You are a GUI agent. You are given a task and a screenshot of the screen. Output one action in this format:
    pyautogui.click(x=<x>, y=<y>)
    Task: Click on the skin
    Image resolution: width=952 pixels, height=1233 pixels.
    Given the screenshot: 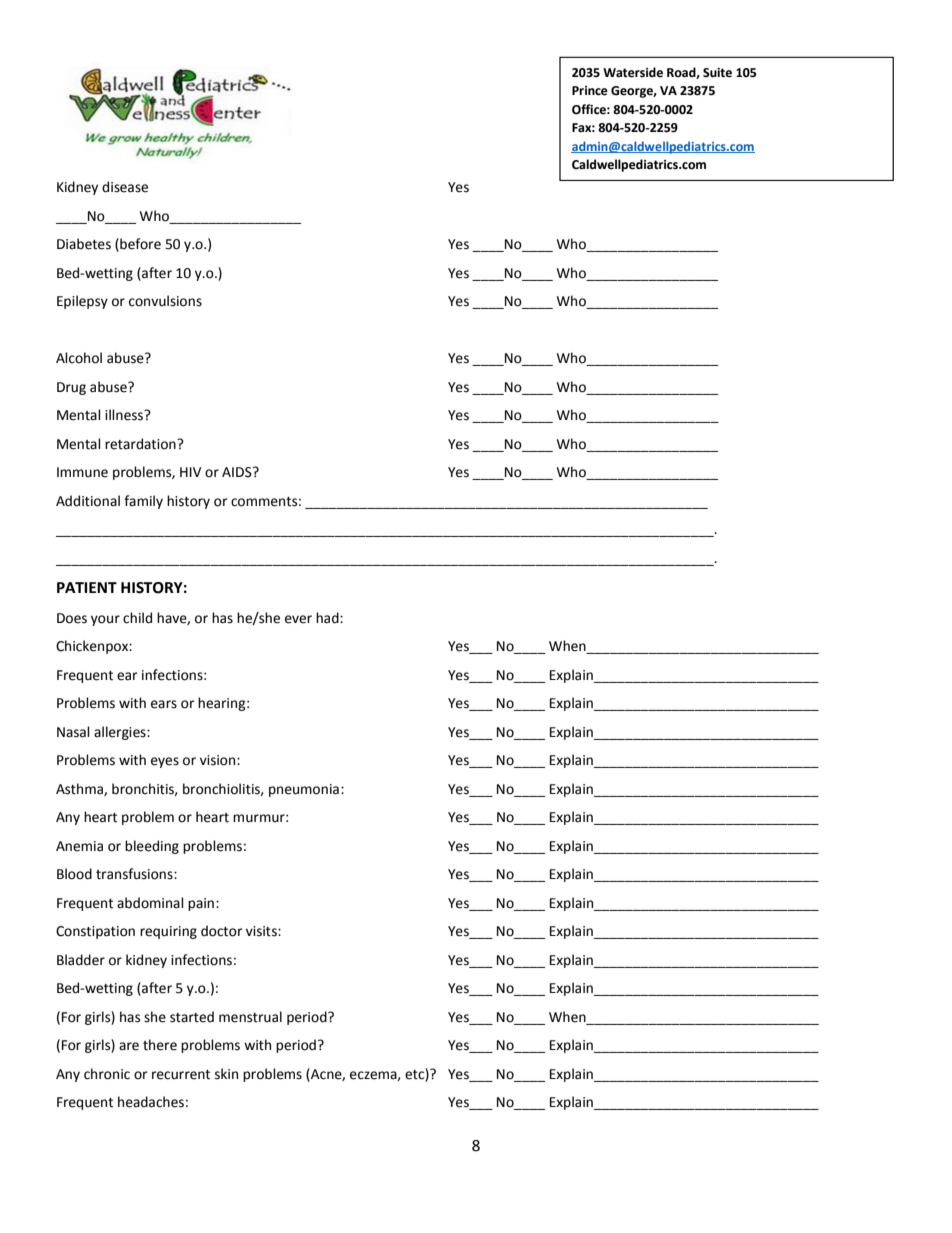 What is the action you would take?
    pyautogui.click(x=226, y=1074)
